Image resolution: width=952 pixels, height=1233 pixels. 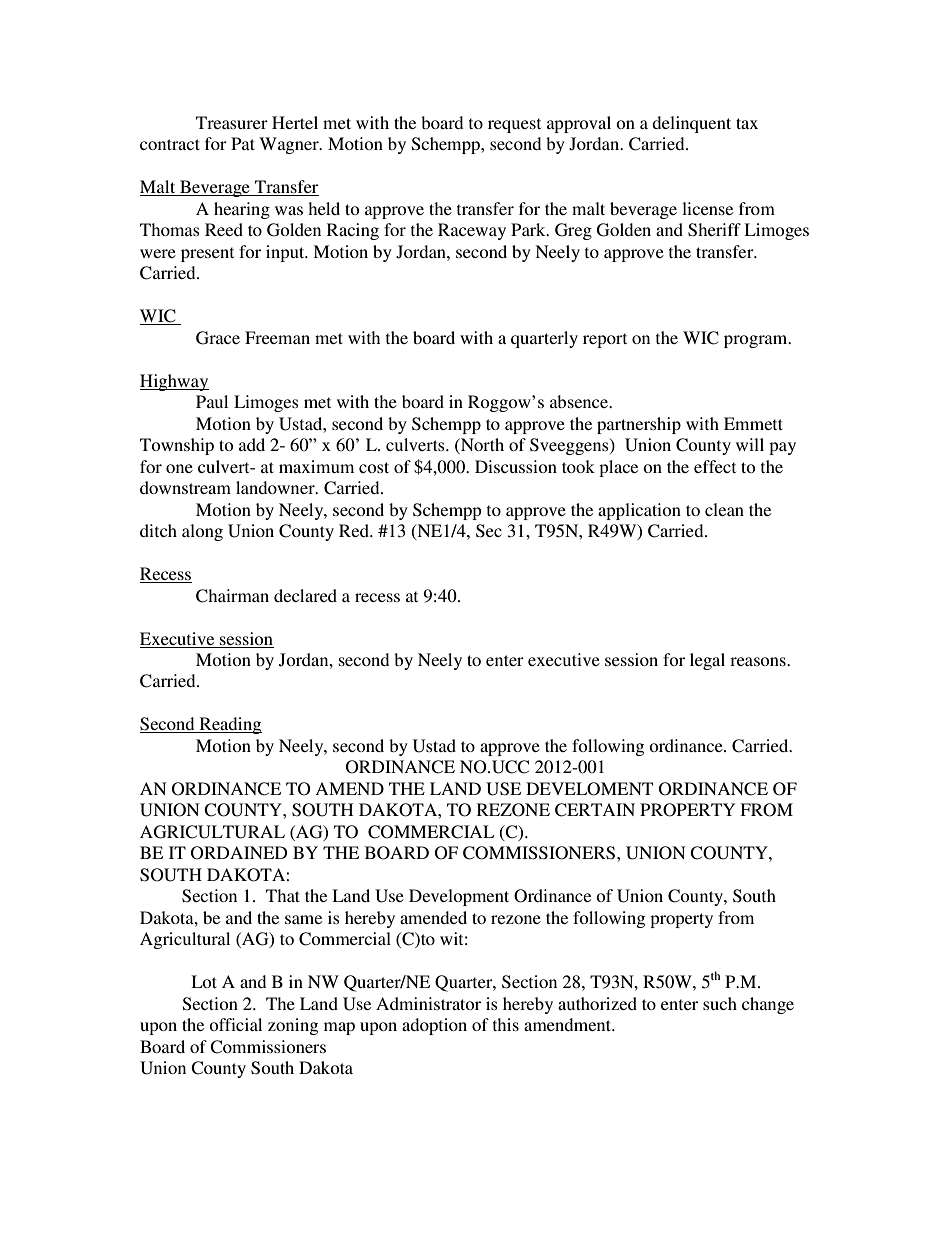 I want to click on official, so click(x=235, y=1024).
